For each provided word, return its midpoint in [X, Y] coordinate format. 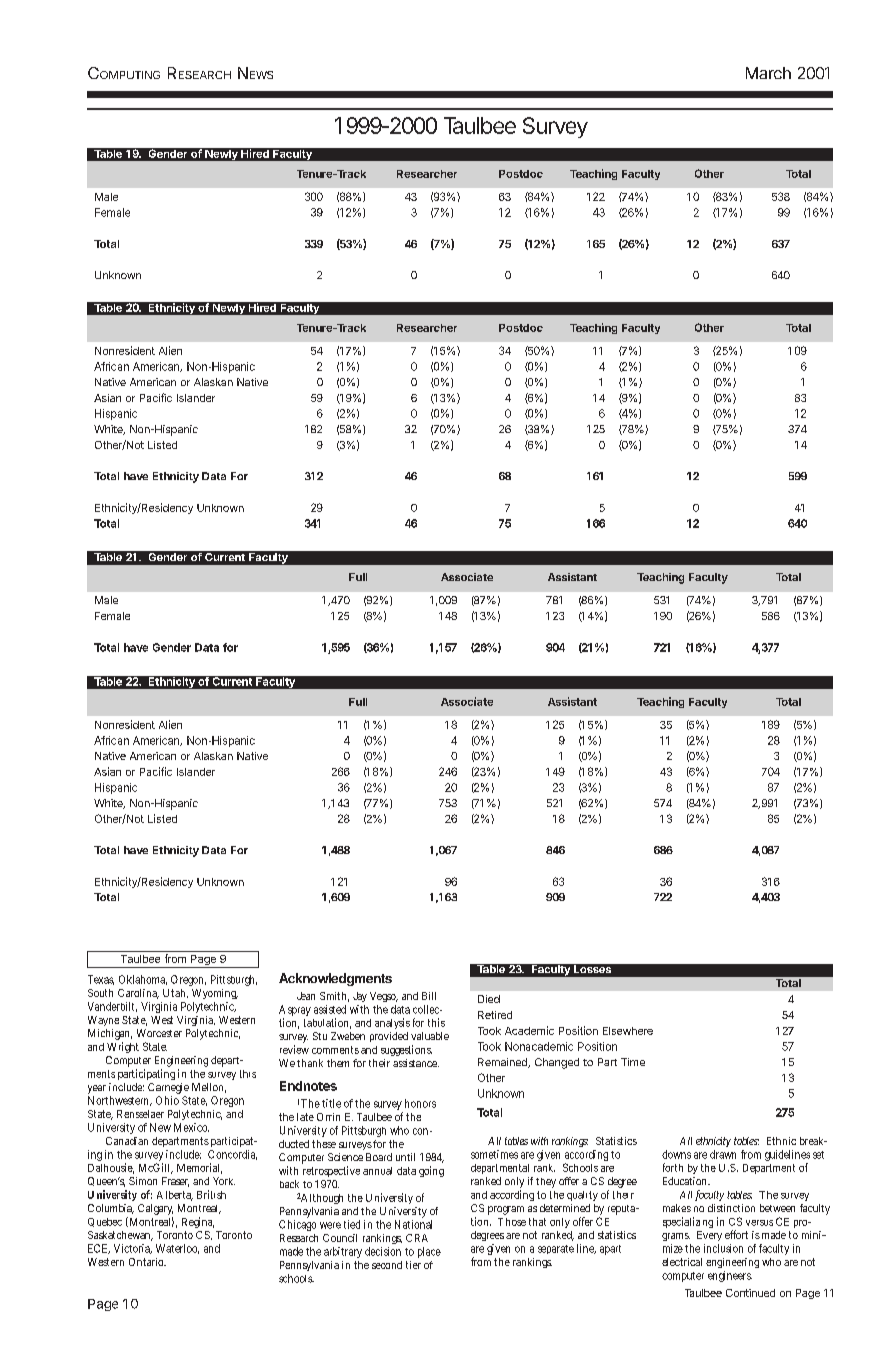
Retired [495, 1015]
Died [489, 999]
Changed [557, 1063]
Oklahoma [143, 980]
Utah [175, 993]
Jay [360, 997]
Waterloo [177, 1249]
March [768, 73]
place [429, 1252]
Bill [429, 996]
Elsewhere [628, 1031]
